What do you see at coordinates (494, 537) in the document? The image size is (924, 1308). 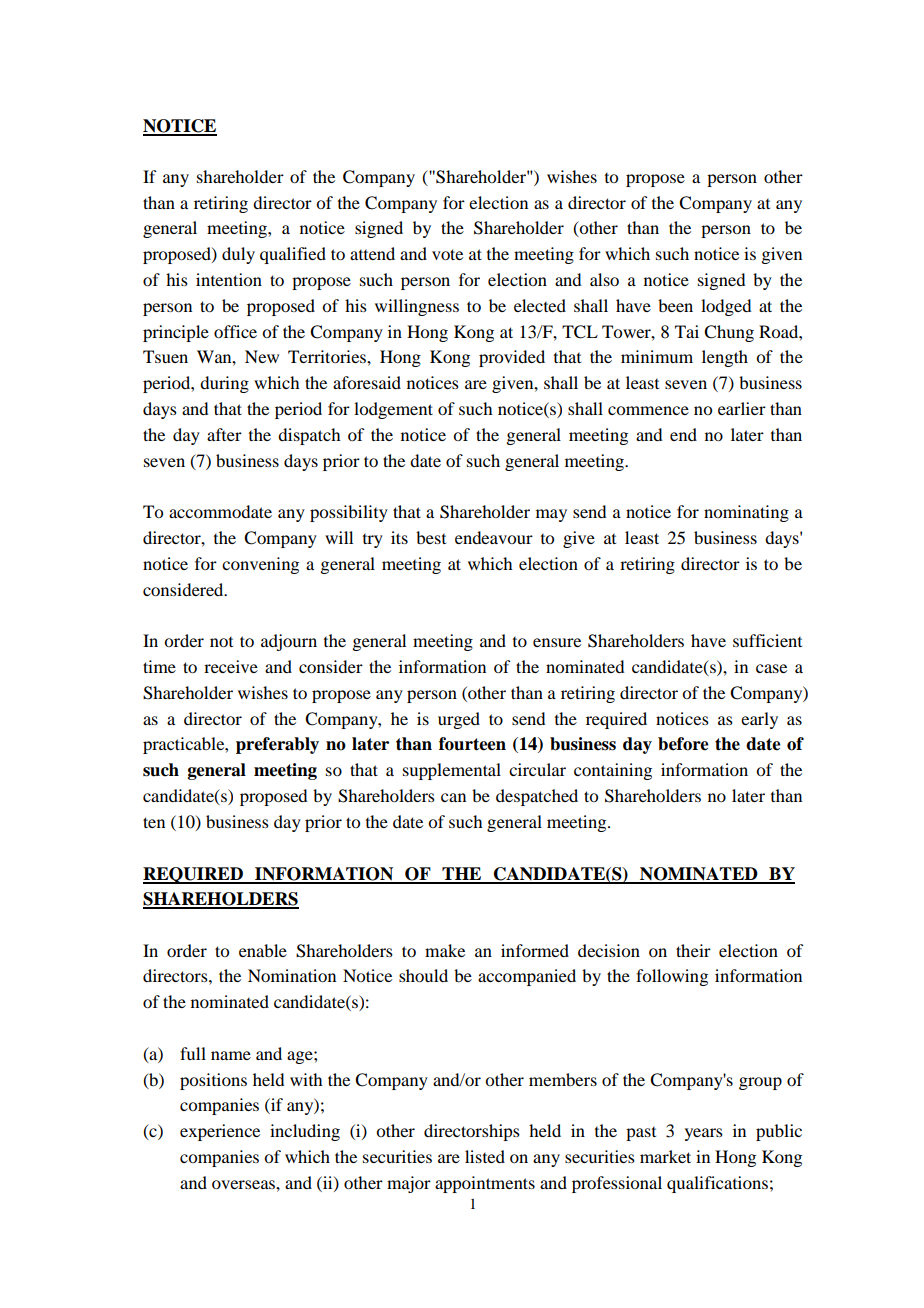 I see `endeavour` at bounding box center [494, 537].
